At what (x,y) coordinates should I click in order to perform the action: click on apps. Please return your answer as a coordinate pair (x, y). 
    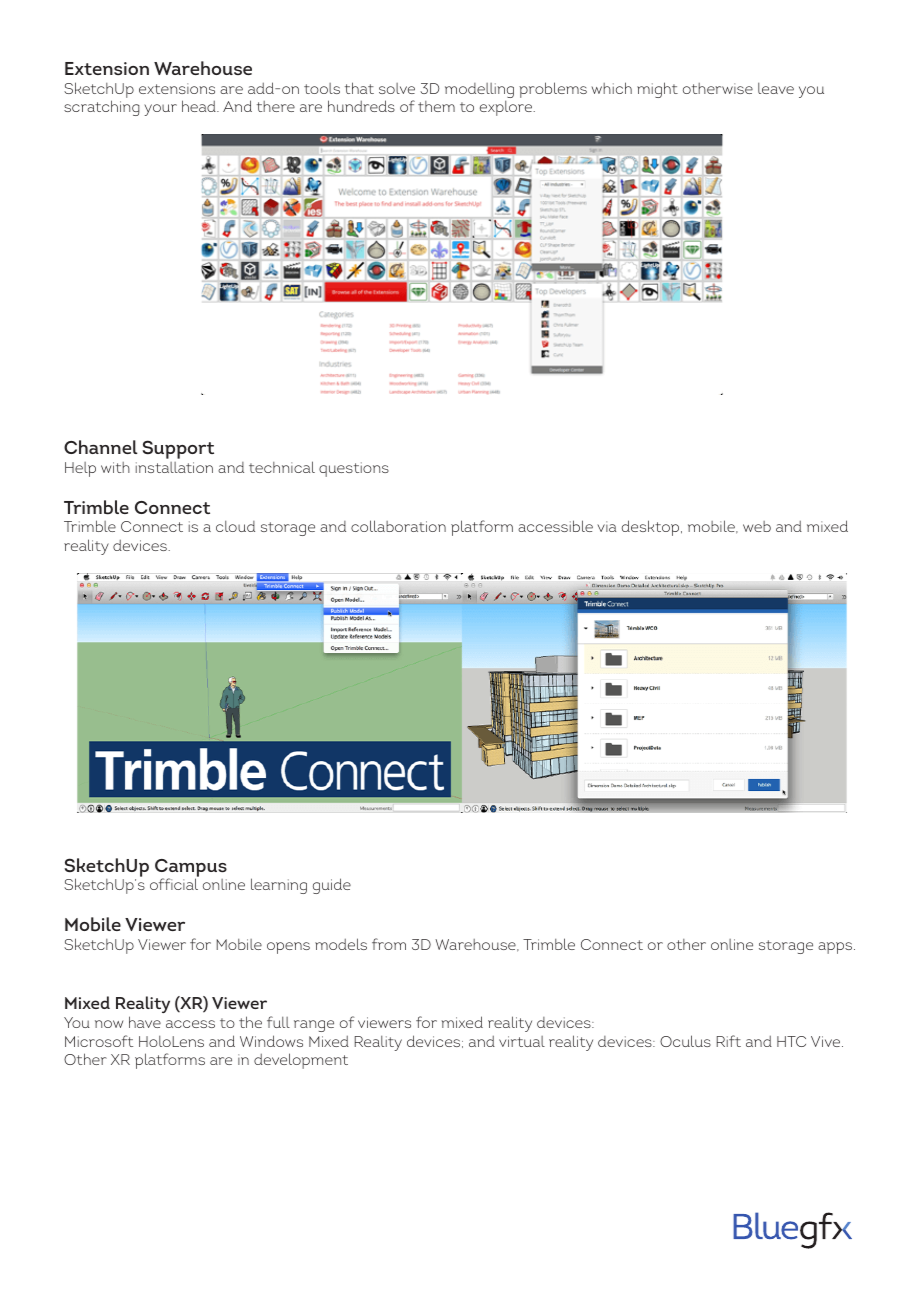
    Looking at the image, I should click on (836, 948).
